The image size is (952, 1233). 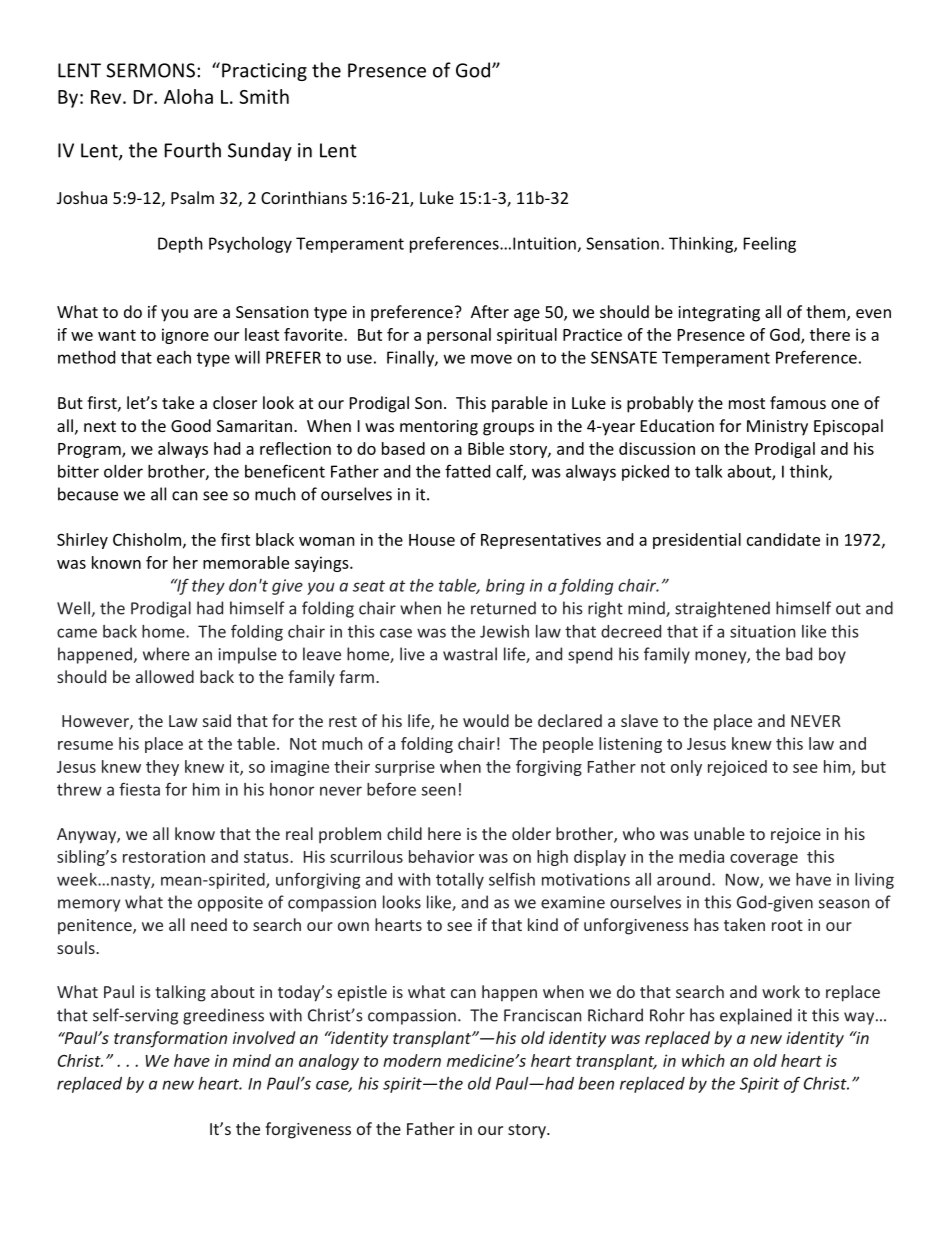 What do you see at coordinates (756, 1016) in the document?
I see `explained` at bounding box center [756, 1016].
